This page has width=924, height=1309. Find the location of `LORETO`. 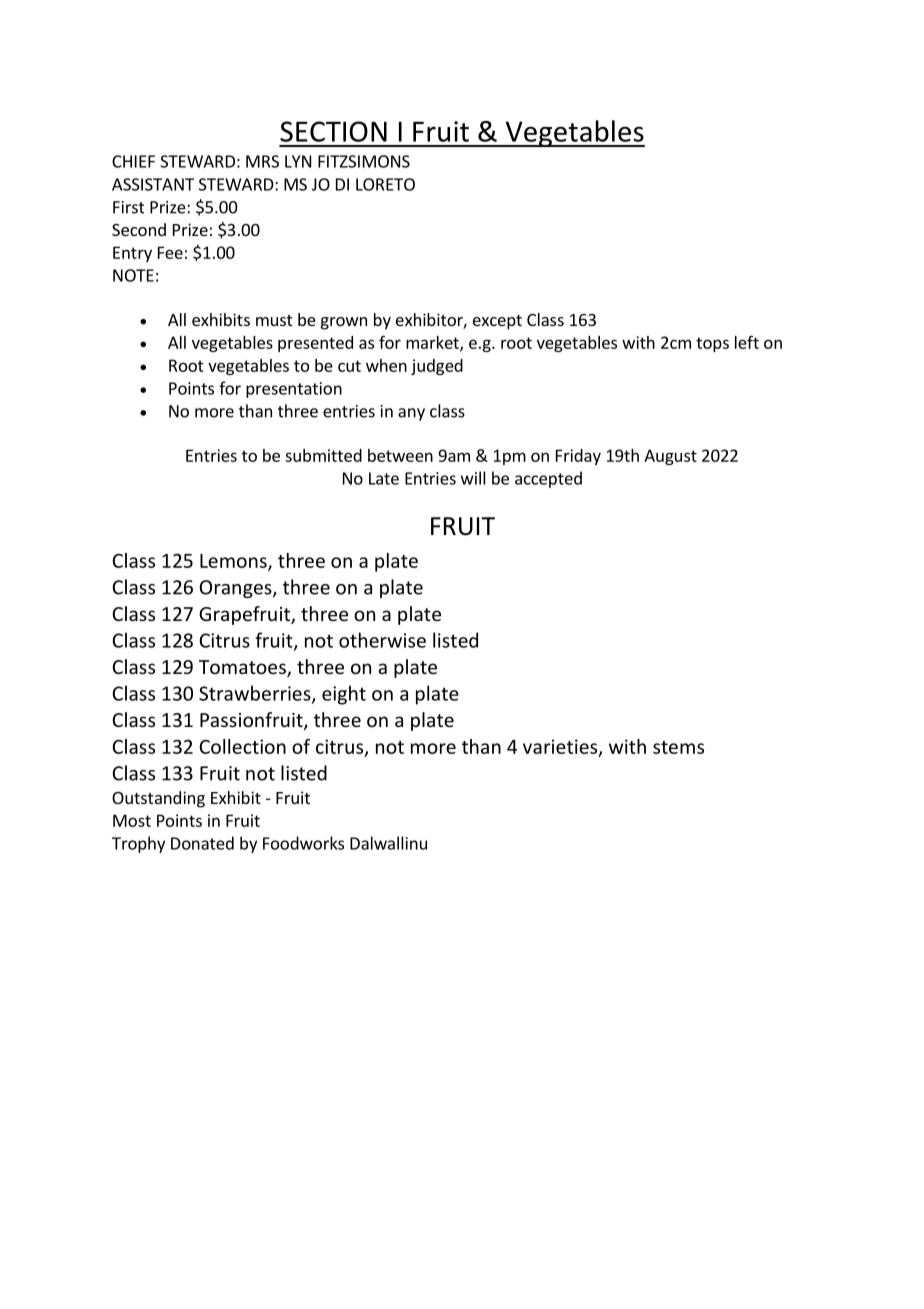

LORETO is located at coordinates (385, 184).
